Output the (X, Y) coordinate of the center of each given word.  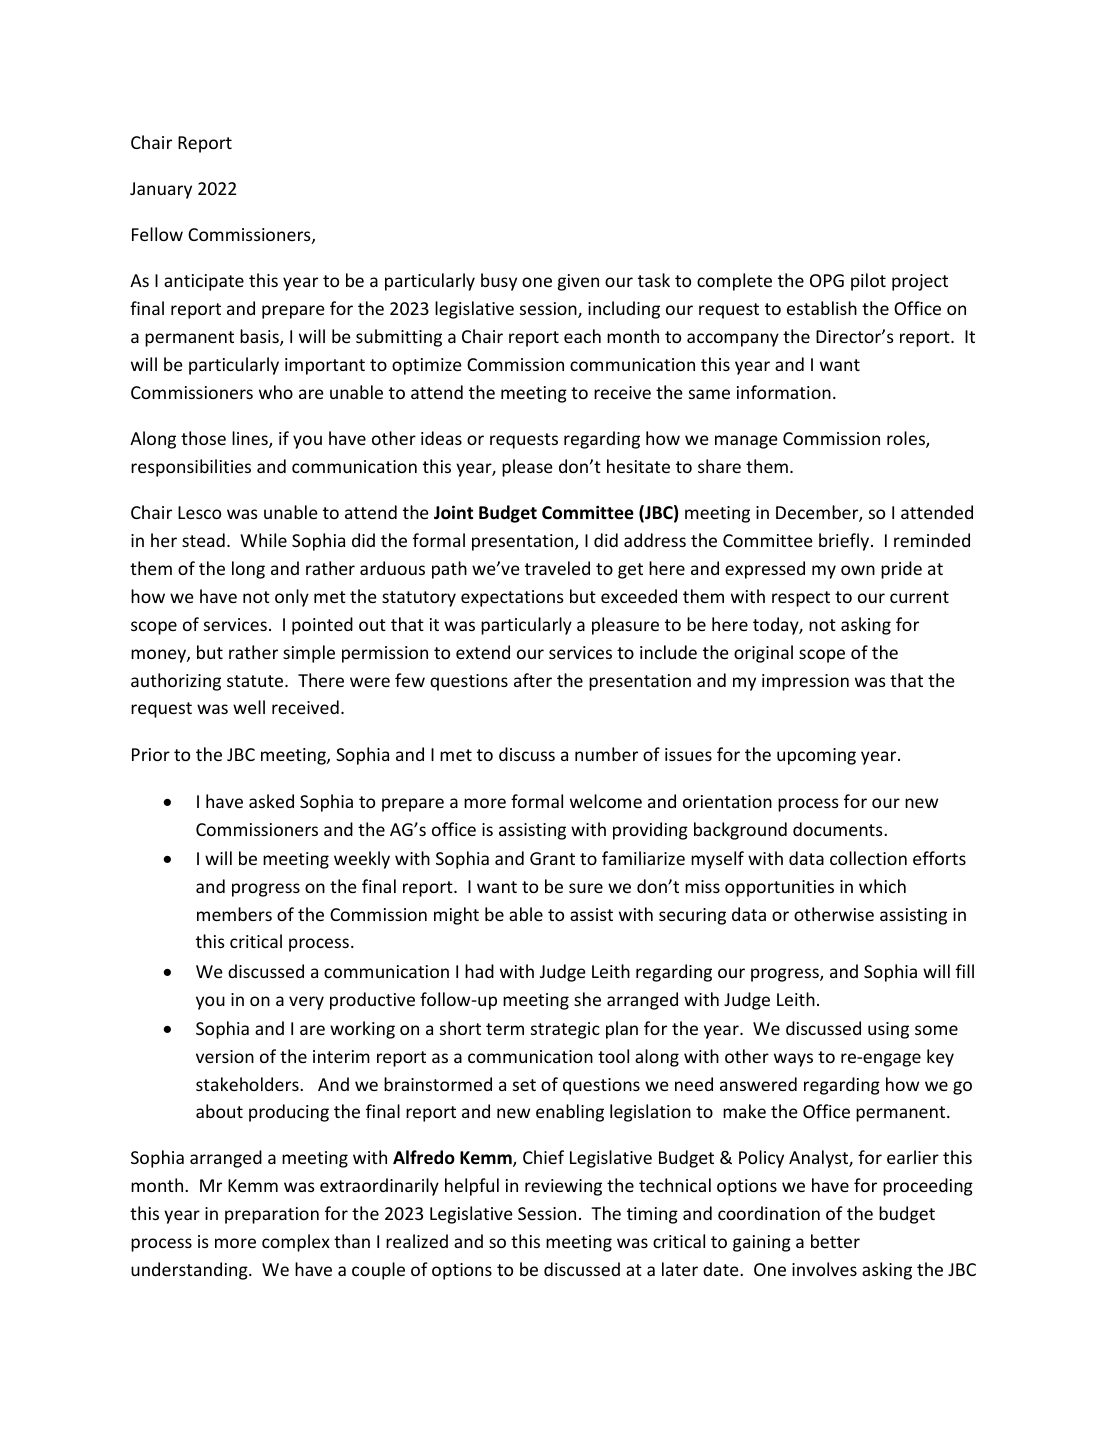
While (263, 540)
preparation (272, 1215)
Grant (552, 858)
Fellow (157, 234)
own (858, 570)
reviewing (563, 1187)
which (882, 886)
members (234, 914)
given (578, 282)
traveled (557, 568)
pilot (868, 282)
